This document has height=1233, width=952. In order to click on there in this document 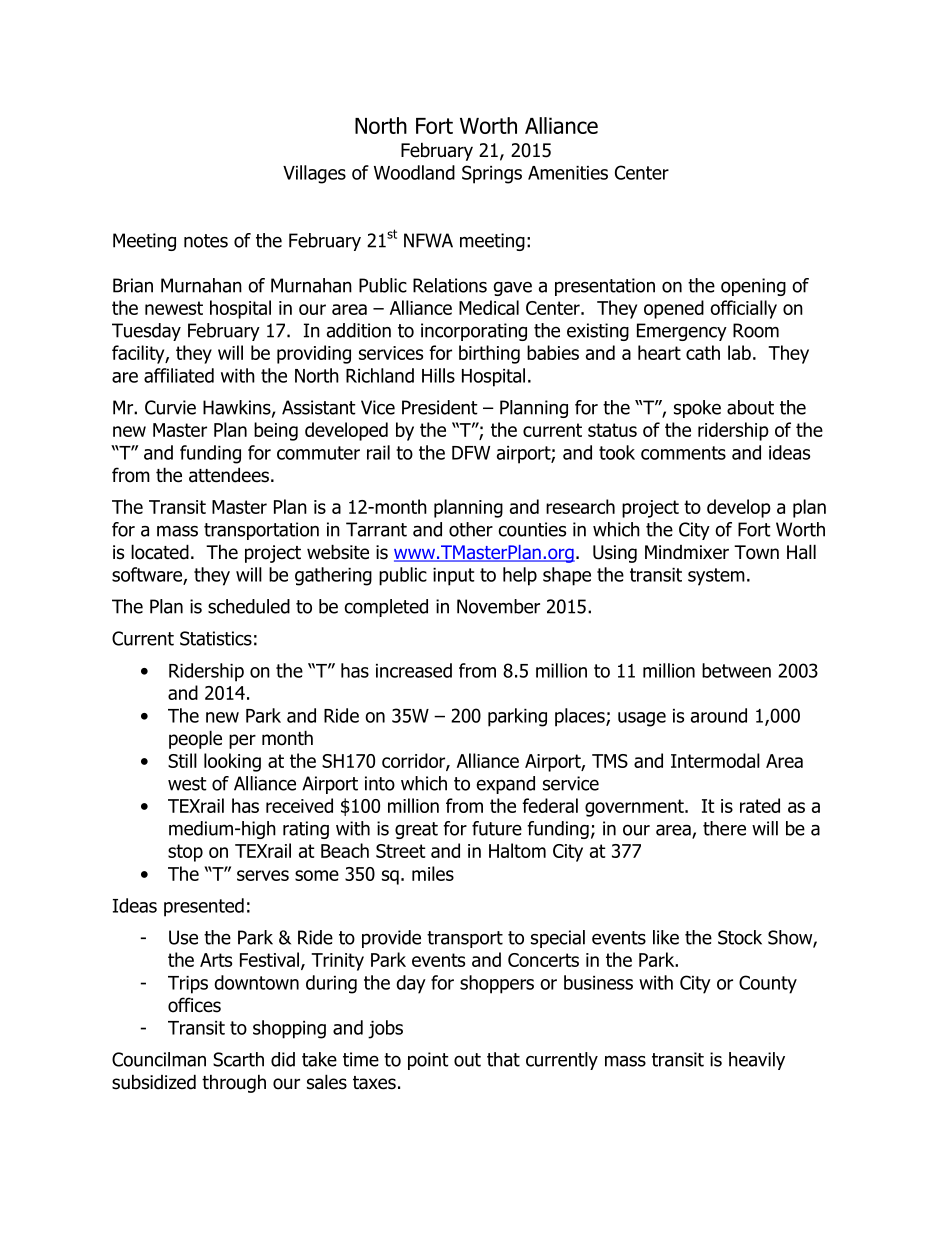, I will do `click(724, 828)`.
